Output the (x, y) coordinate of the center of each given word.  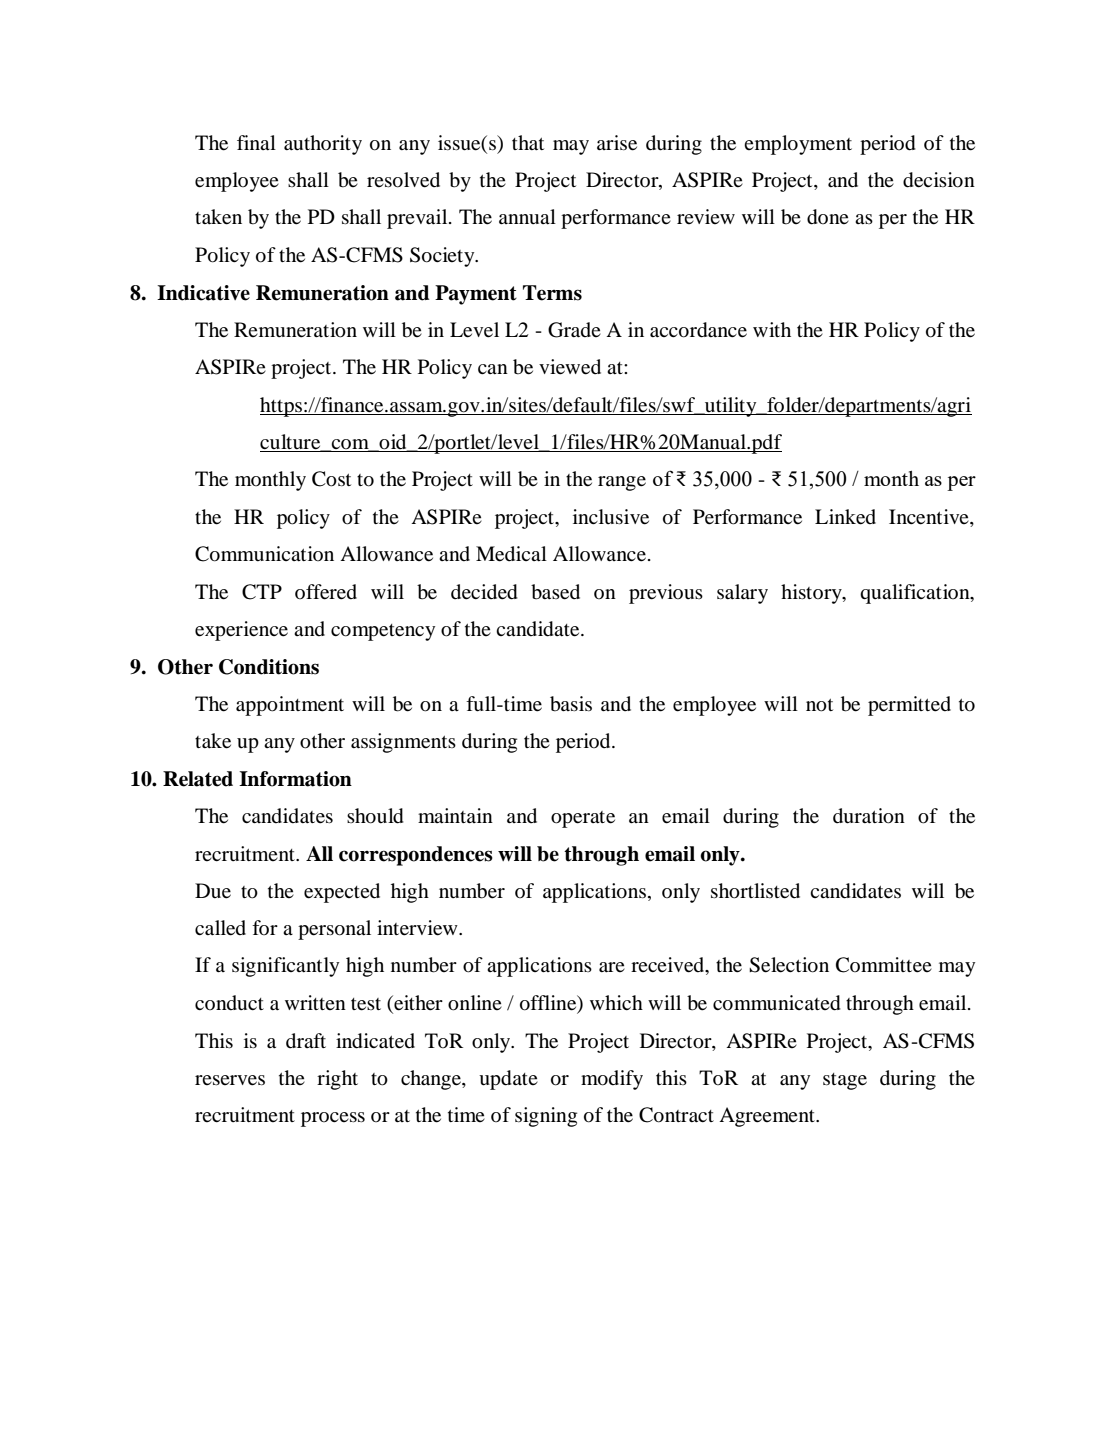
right (337, 1080)
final (256, 142)
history (812, 594)
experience (241, 631)
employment (798, 145)
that (528, 142)
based (555, 592)
